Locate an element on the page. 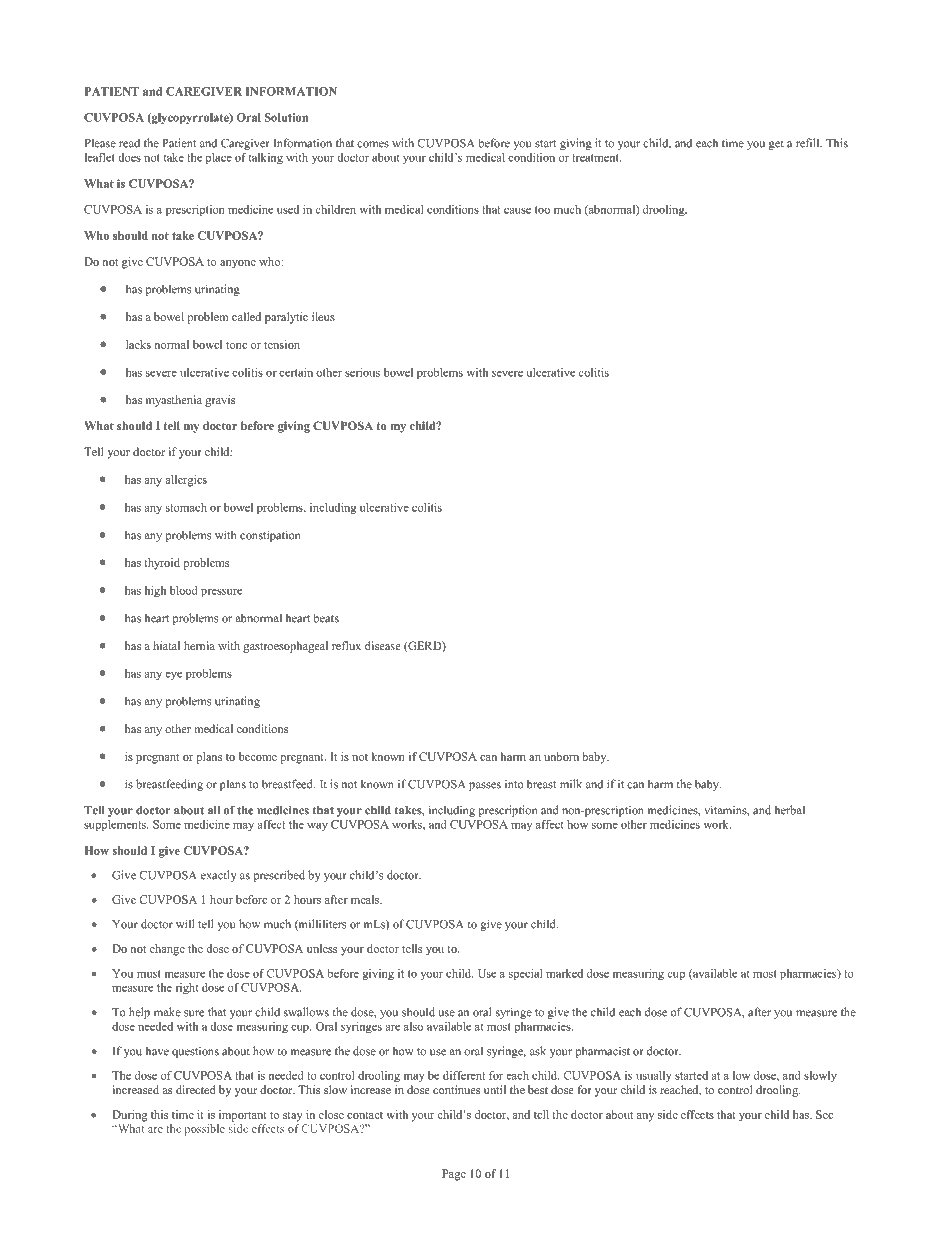 Image resolution: width=952 pixels, height=1233 pixels. possible is located at coordinates (205, 1130).
